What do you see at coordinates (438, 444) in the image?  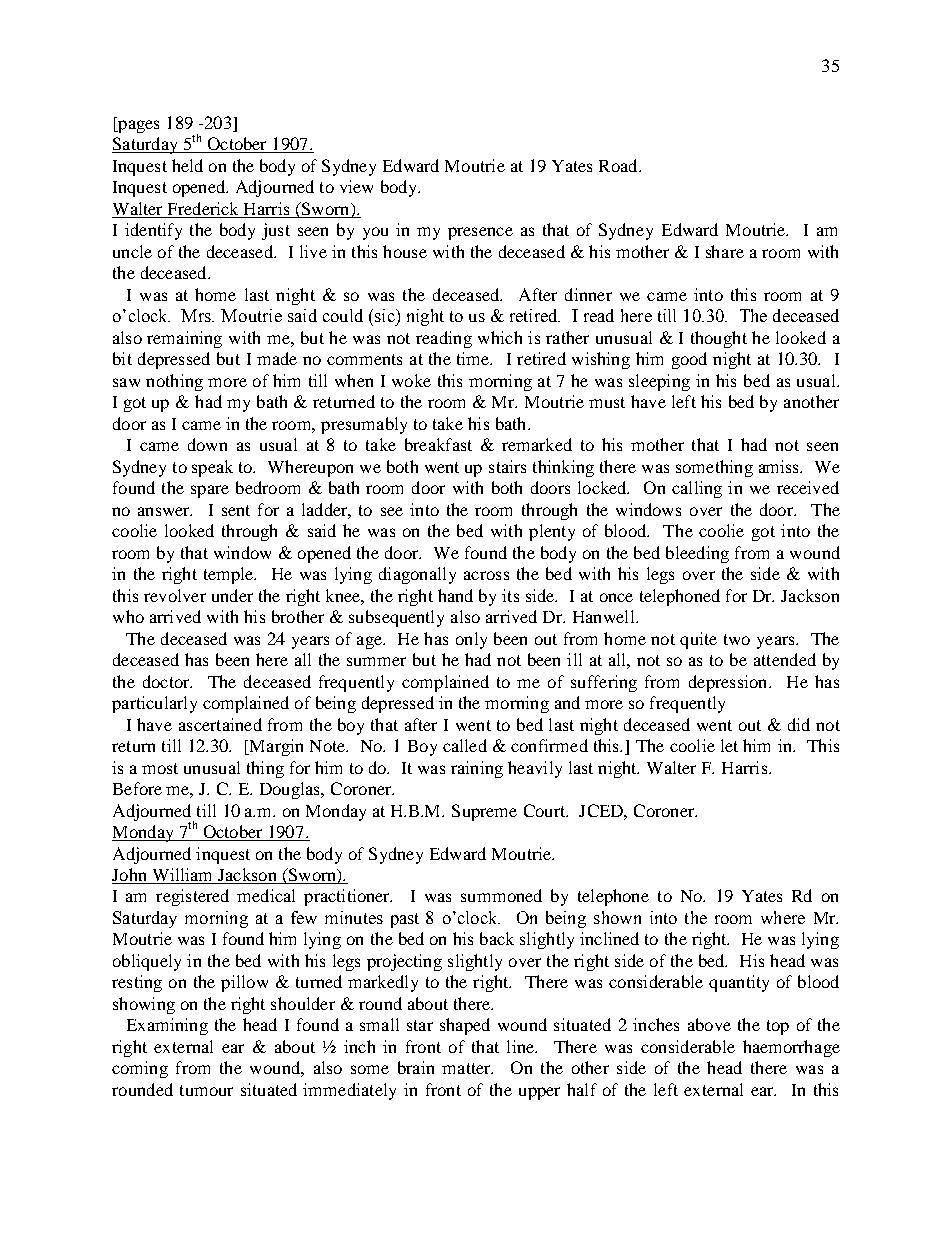 I see `breakfast` at bounding box center [438, 444].
